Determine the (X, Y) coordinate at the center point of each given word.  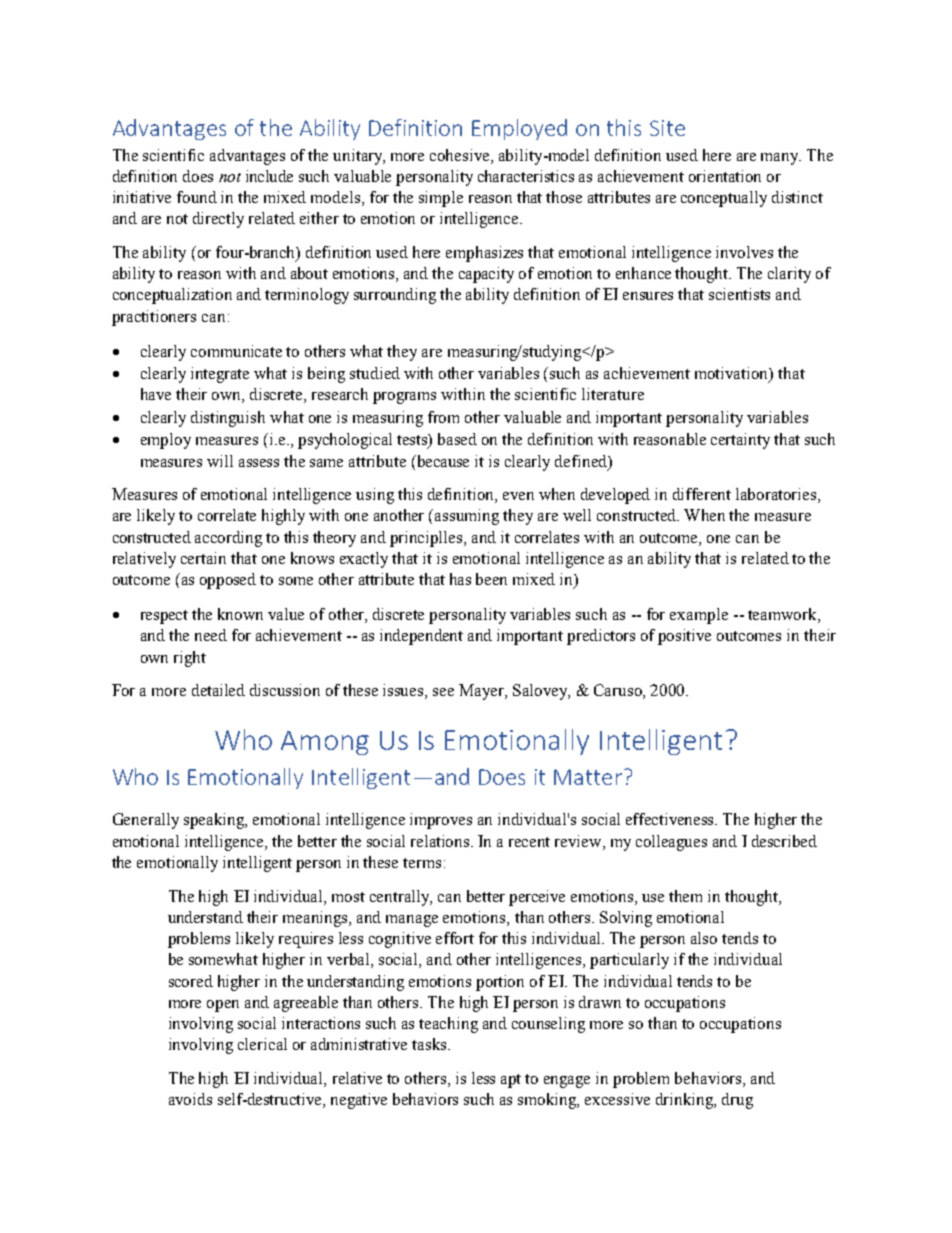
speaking (215, 821)
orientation (725, 176)
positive (684, 637)
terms (422, 863)
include (269, 176)
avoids (190, 1099)
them (685, 896)
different (702, 494)
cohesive (461, 155)
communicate (236, 351)
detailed (218, 690)
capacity (486, 275)
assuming (467, 517)
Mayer (482, 692)
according (228, 539)
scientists (739, 294)
